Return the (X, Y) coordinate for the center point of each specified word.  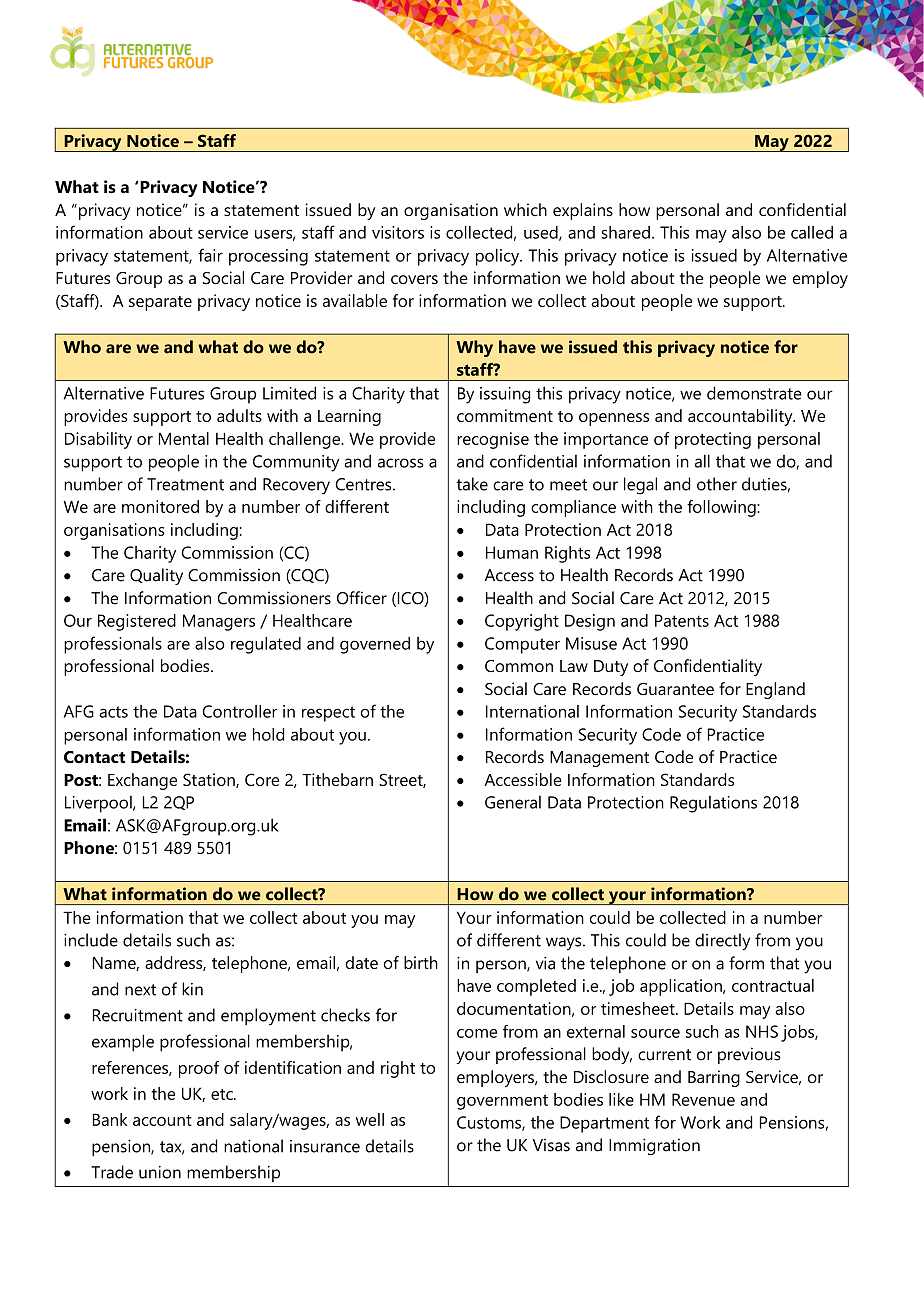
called (812, 232)
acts (113, 712)
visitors (398, 232)
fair (210, 255)
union (160, 1172)
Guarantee (675, 689)
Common (519, 666)
